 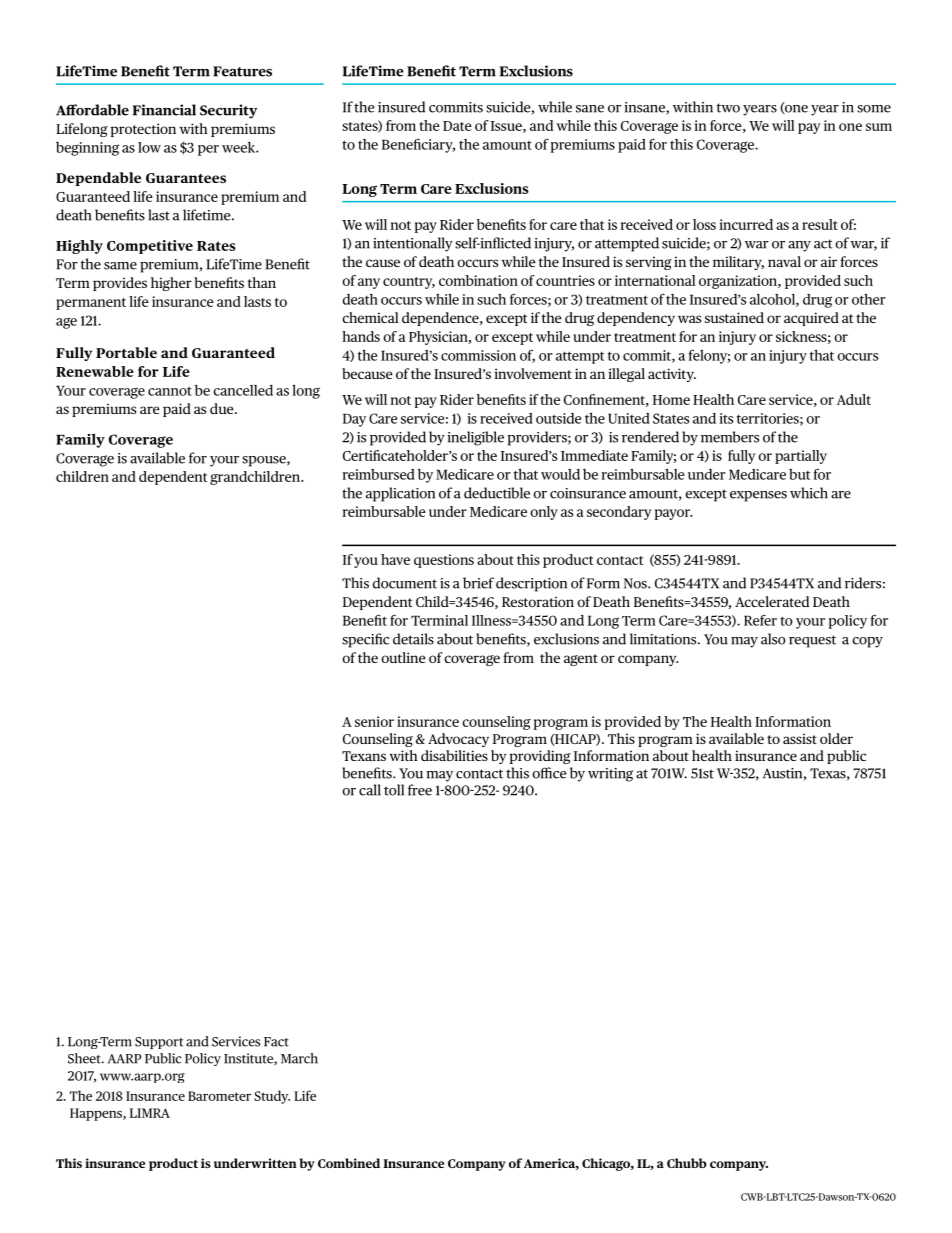 What do you see at coordinates (497, 493) in the document?
I see `deductible` at bounding box center [497, 493].
